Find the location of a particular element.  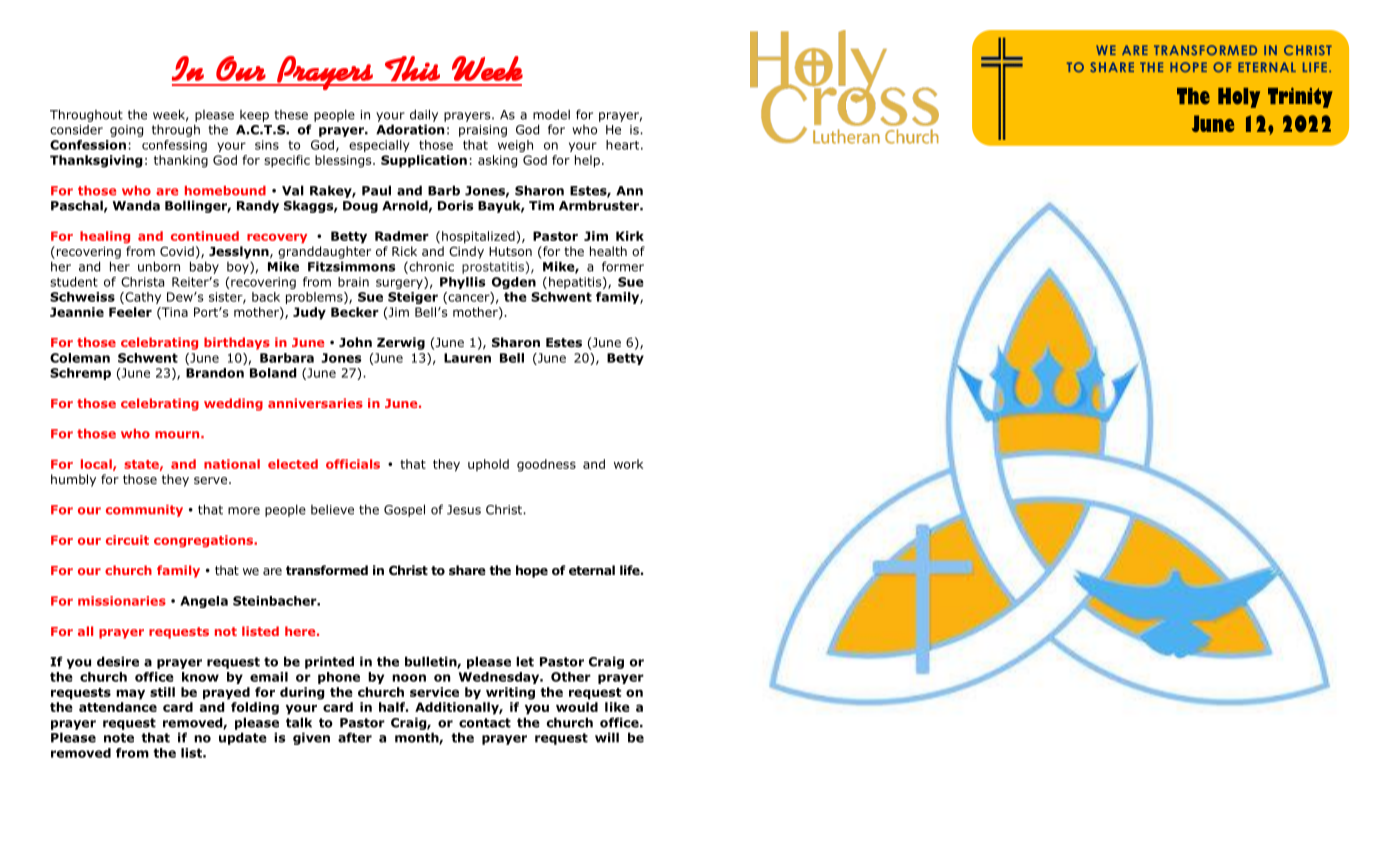

former is located at coordinates (623, 266).
